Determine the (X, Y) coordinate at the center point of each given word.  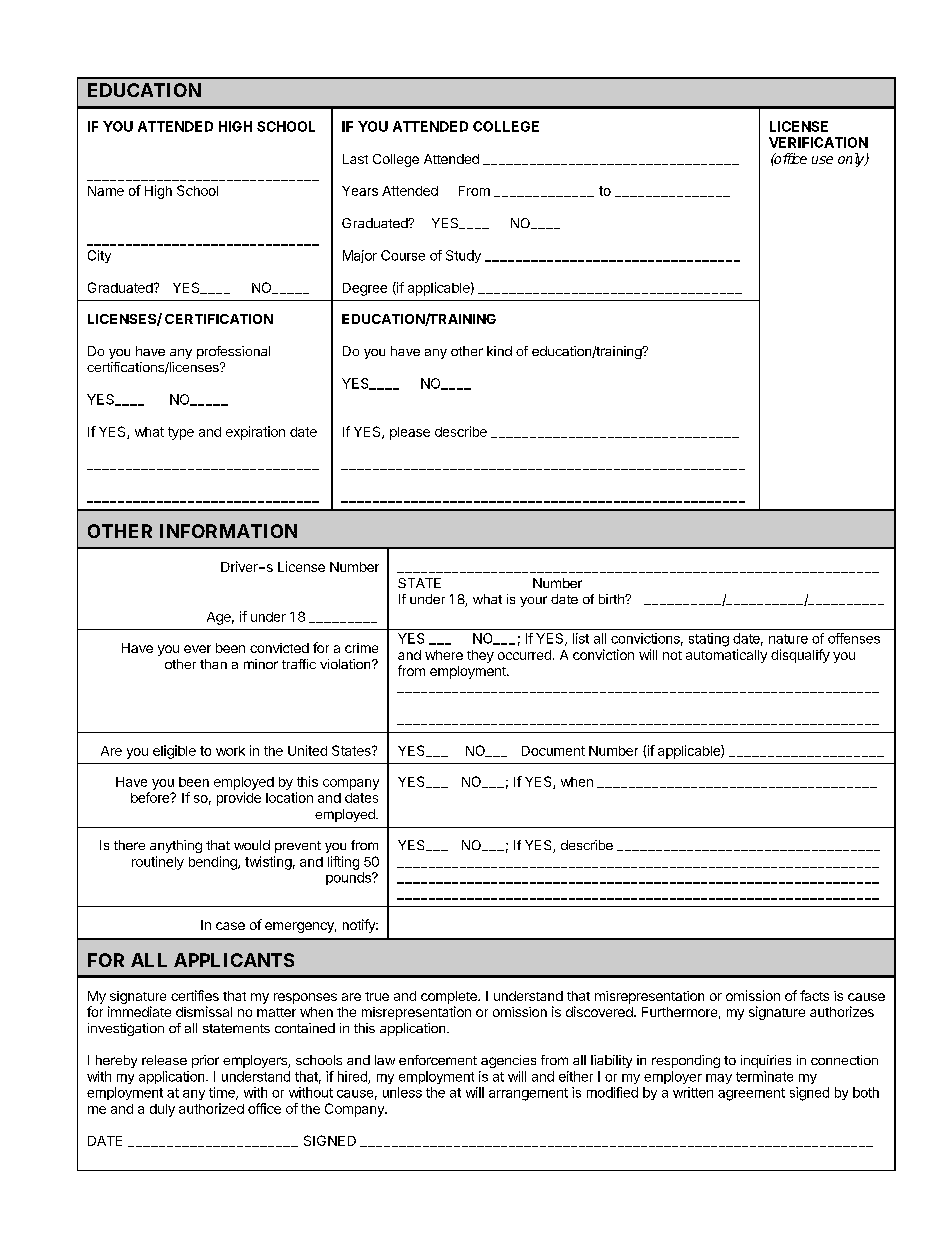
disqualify (800, 656)
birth (612, 599)
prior (205, 1061)
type (181, 433)
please (410, 433)
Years (360, 191)
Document (553, 751)
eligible (174, 752)
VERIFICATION (818, 142)
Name (106, 191)
